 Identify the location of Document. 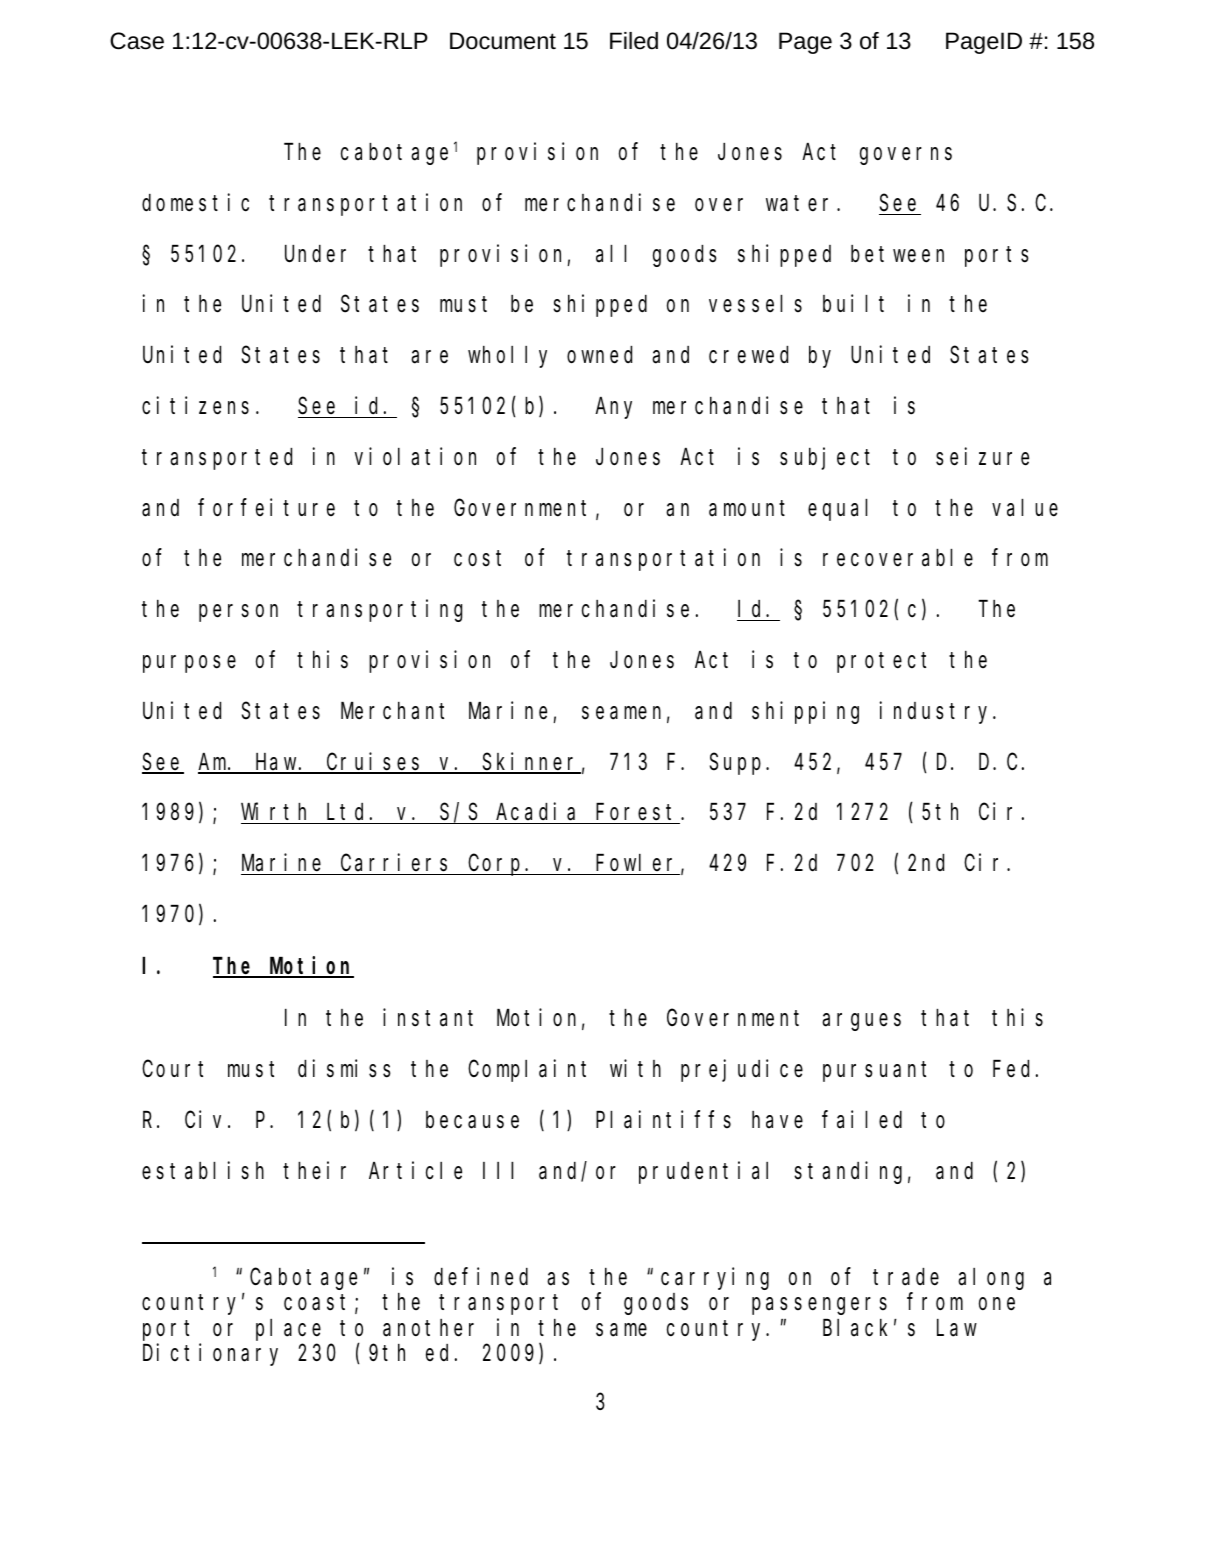
(503, 41).
